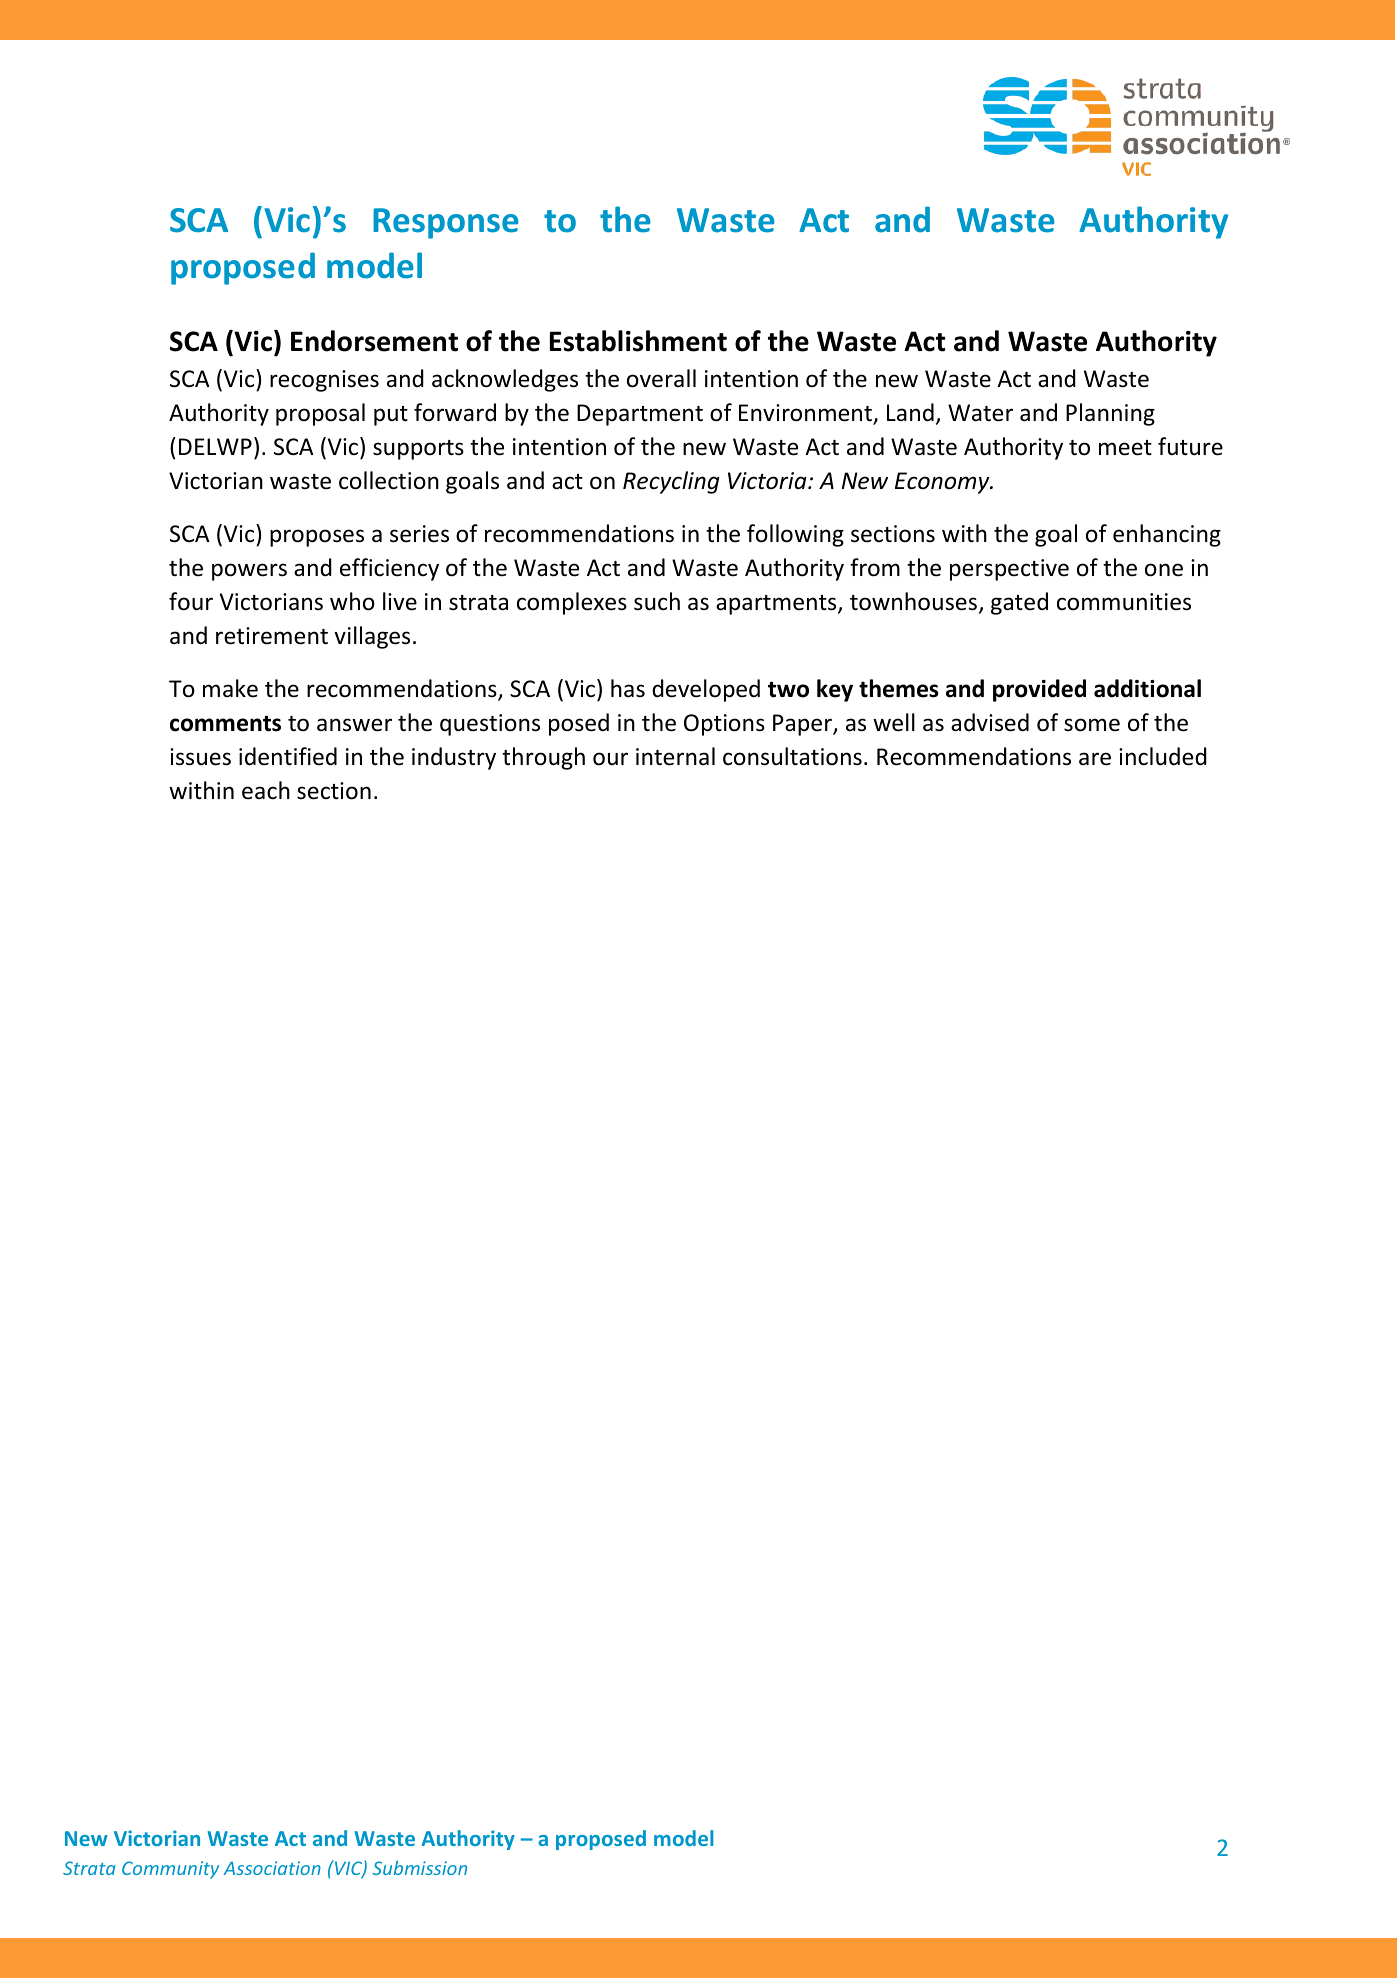  I want to click on each, so click(266, 790).
